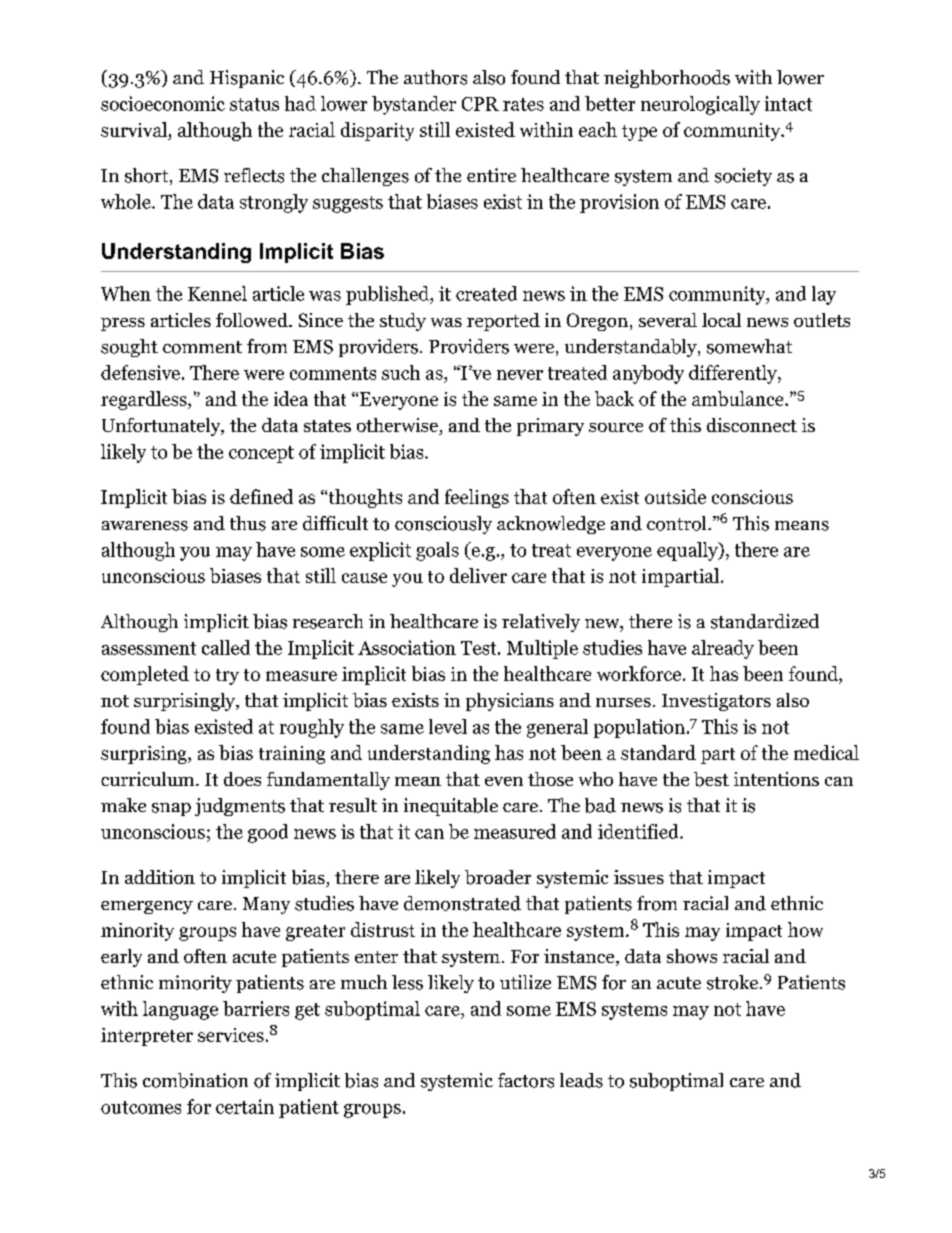 The image size is (952, 1233). What do you see at coordinates (163, 103) in the screenshot?
I see `socioeconomic` at bounding box center [163, 103].
